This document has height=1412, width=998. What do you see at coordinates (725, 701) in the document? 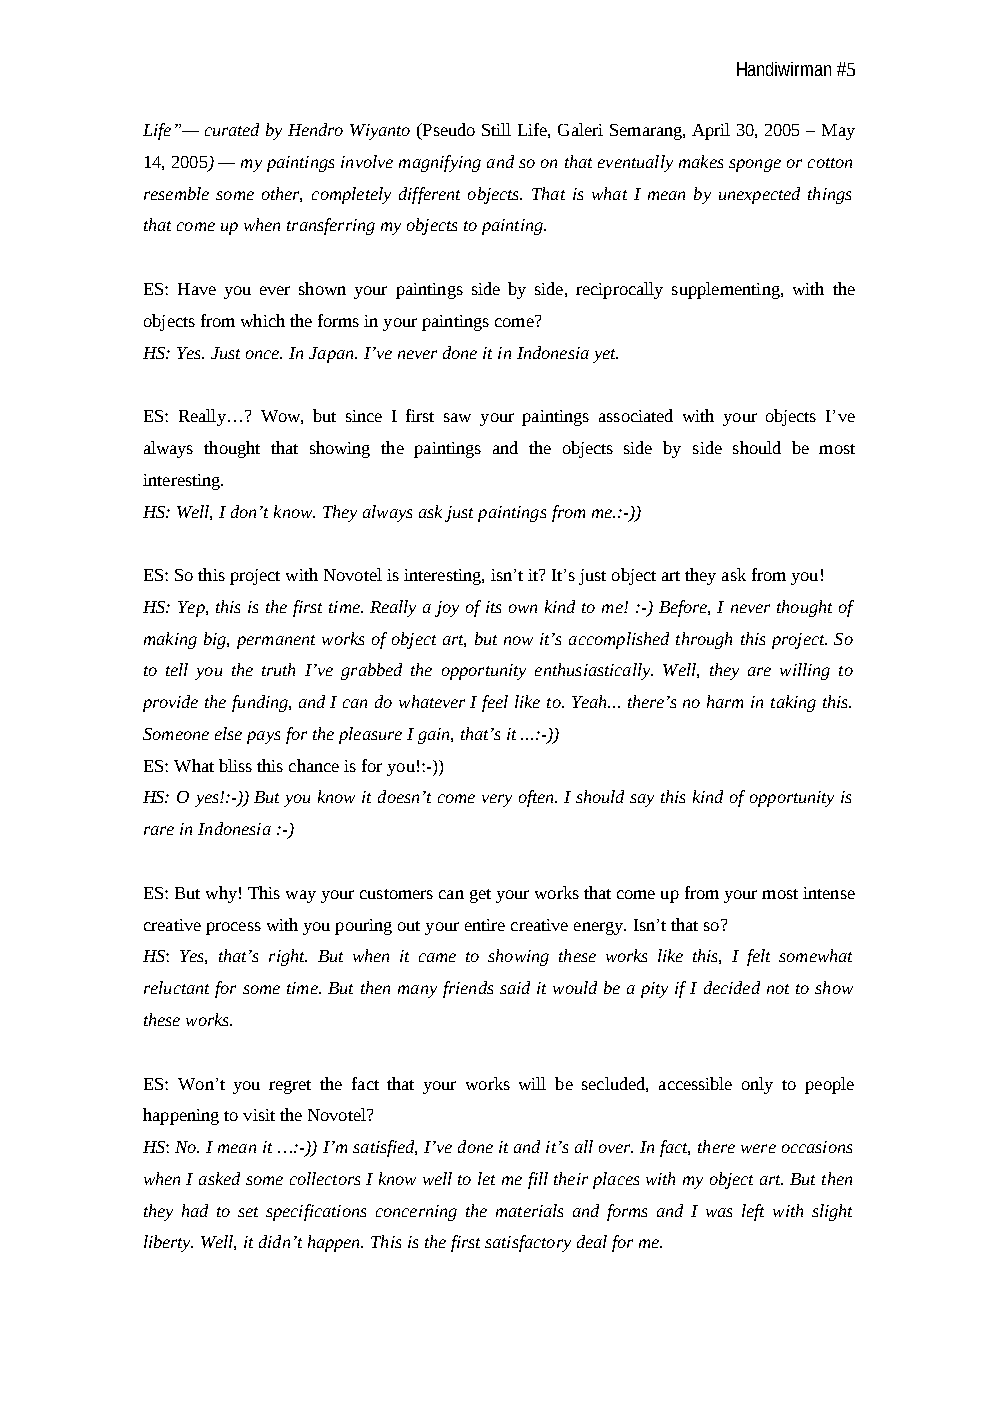
I see `harm` at bounding box center [725, 701].
